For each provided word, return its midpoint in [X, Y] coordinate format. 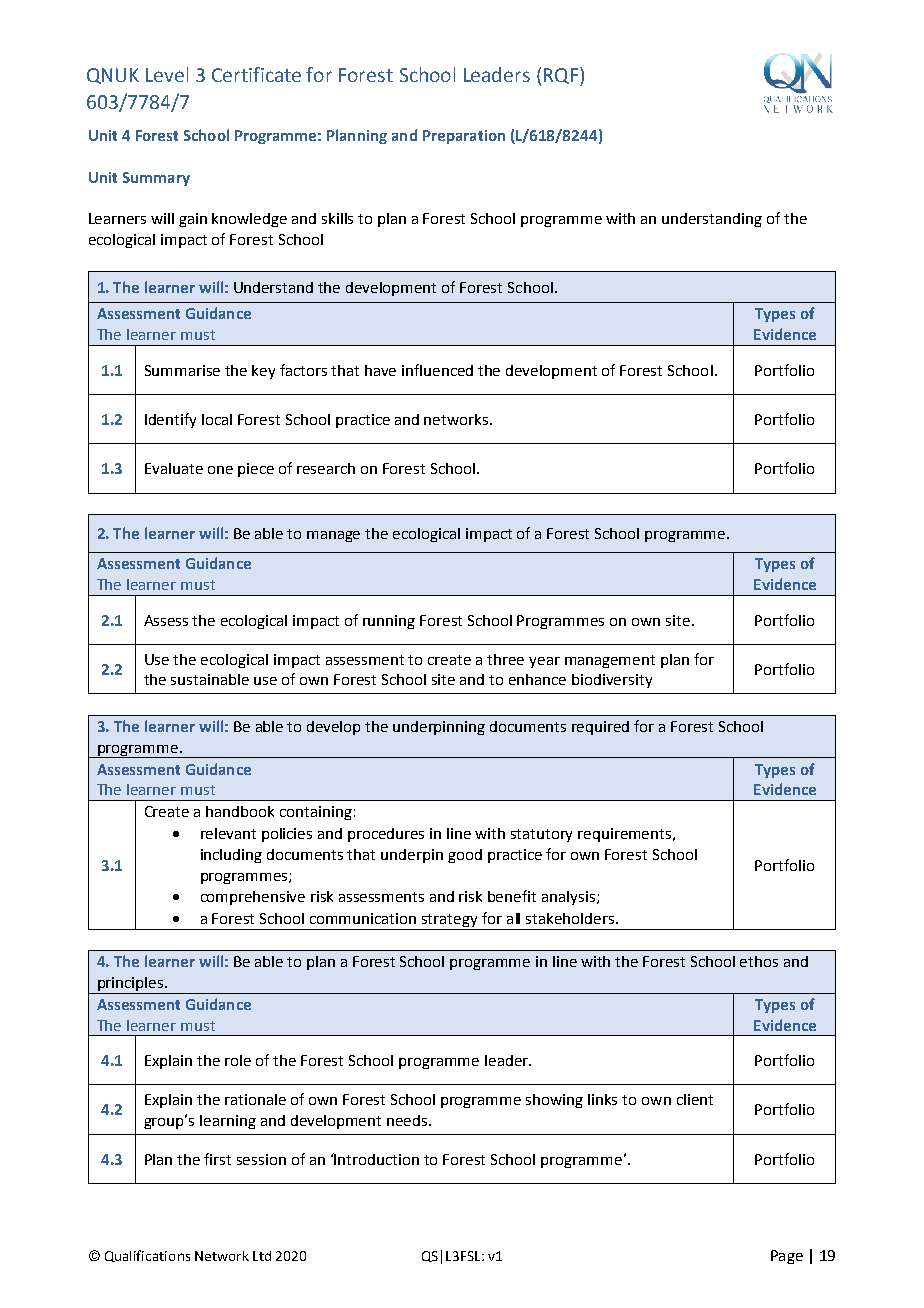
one [220, 470]
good [465, 856]
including [231, 856]
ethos [759, 961]
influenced [437, 370]
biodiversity [612, 681]
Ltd [262, 1256]
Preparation [464, 137]
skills [337, 218]
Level [167, 74]
